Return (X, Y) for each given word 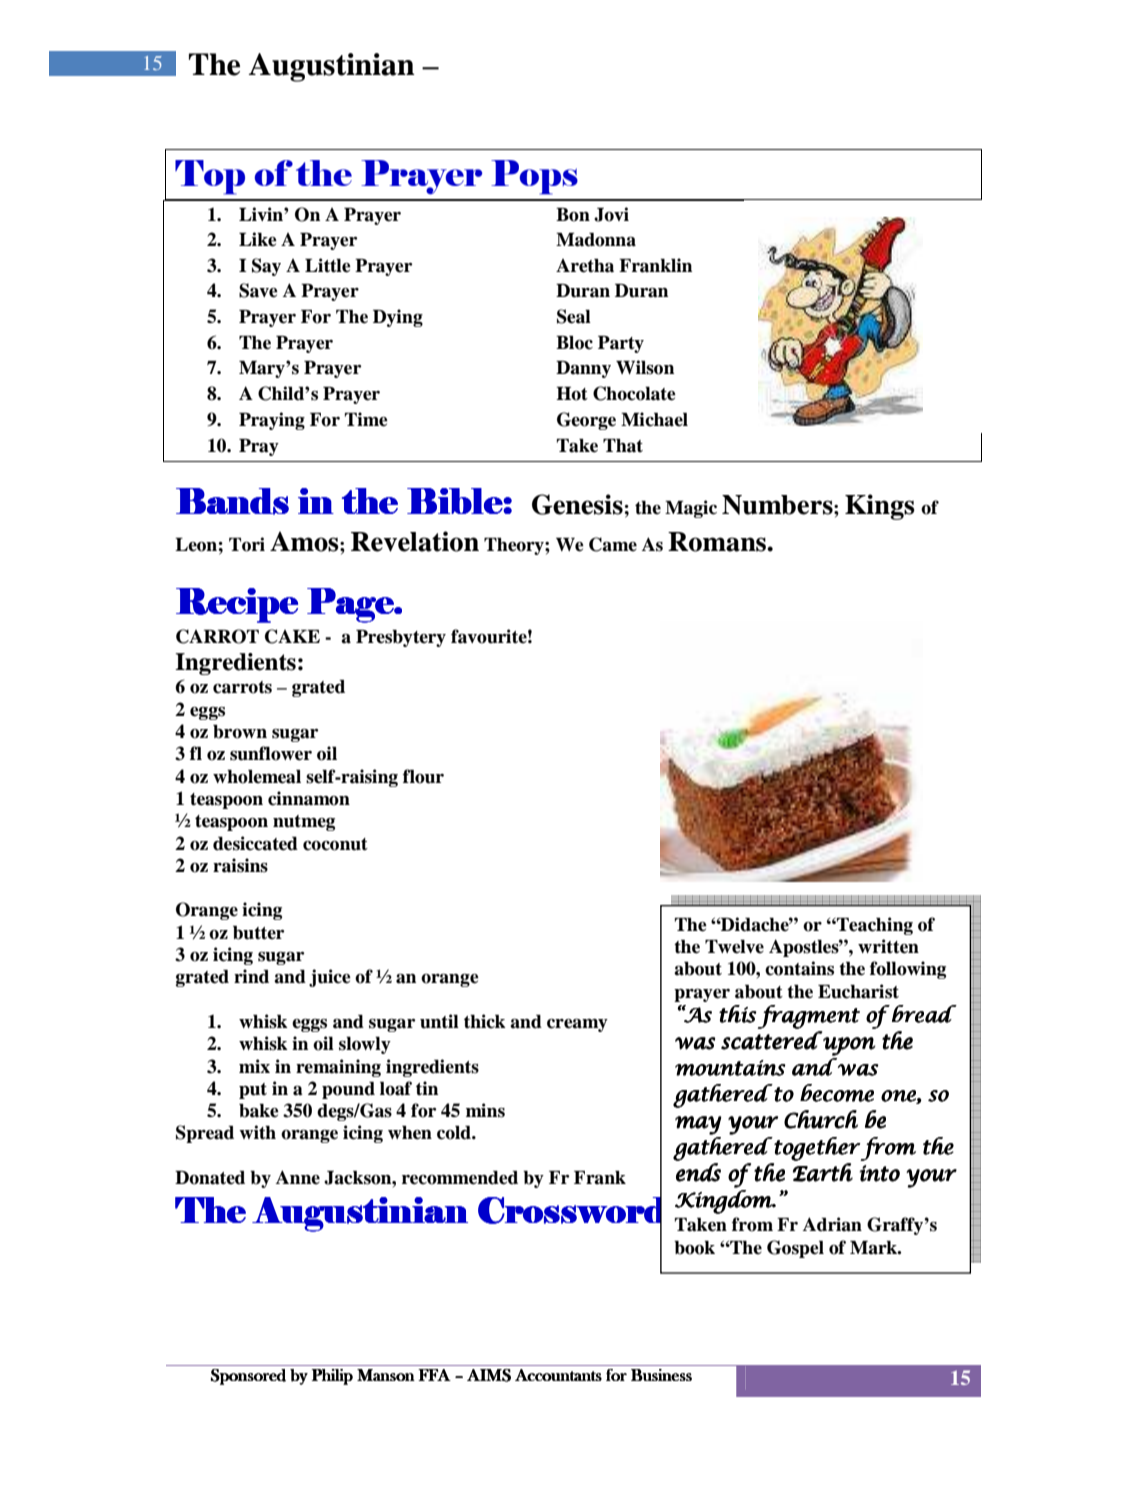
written (888, 946)
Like (258, 239)
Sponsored (248, 1377)
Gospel (795, 1249)
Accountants (558, 1375)
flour (423, 776)
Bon (573, 215)
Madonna (596, 240)
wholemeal (257, 777)
